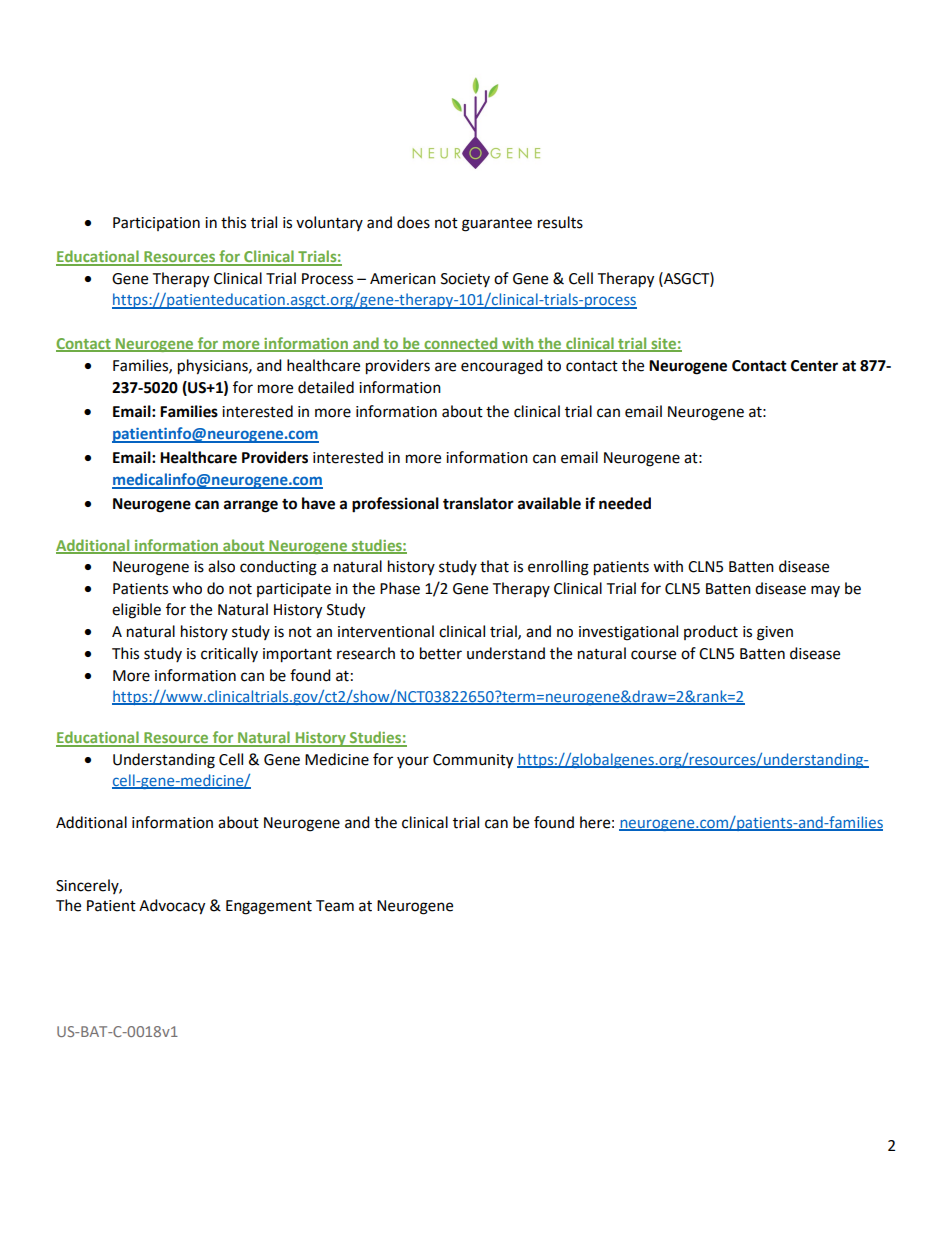 This screenshot has height=1233, width=952. What do you see at coordinates (625, 503) in the screenshot?
I see `needed` at bounding box center [625, 503].
